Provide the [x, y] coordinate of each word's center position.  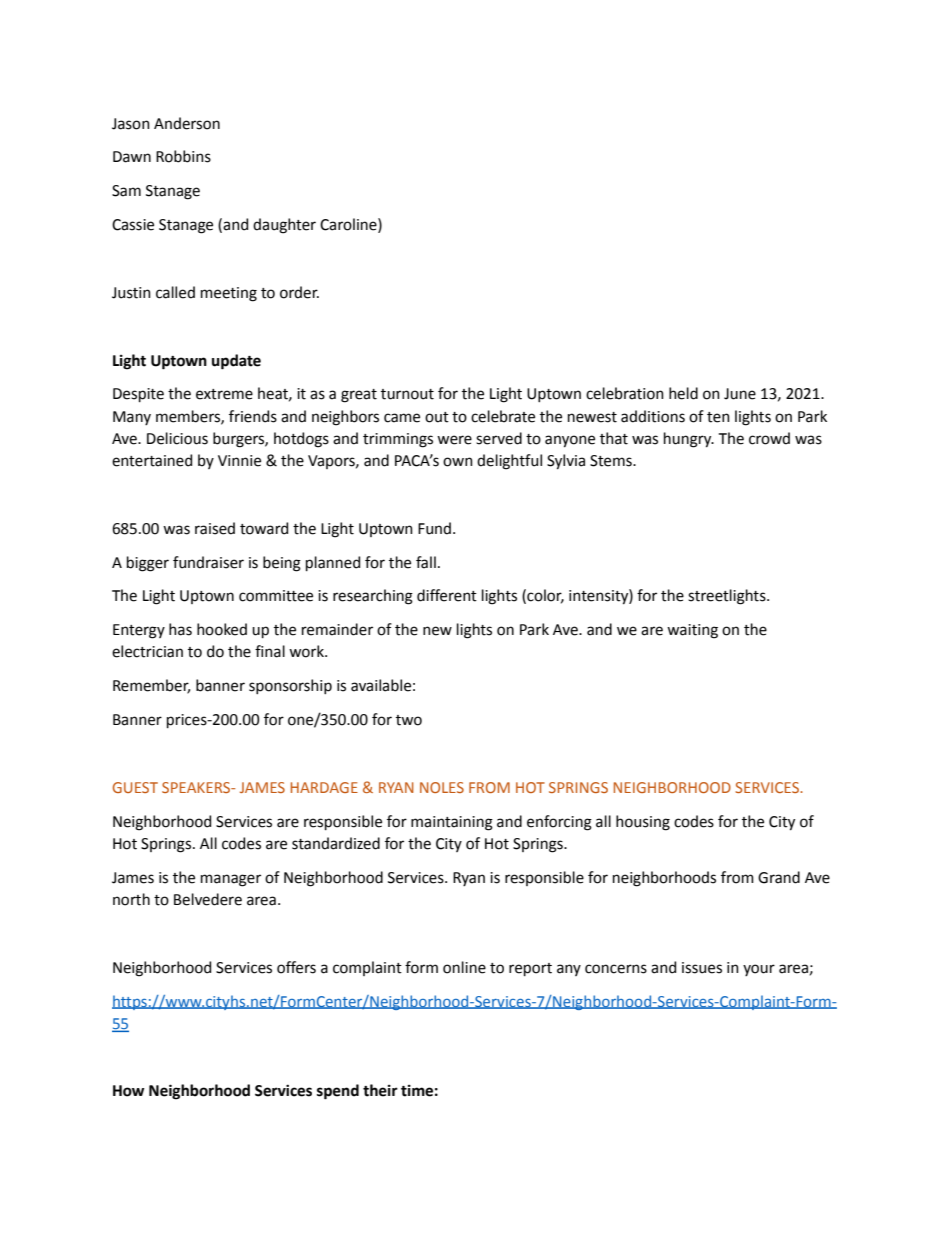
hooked [222, 629]
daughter [284, 226]
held [683, 393]
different [447, 595]
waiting [692, 631]
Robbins [183, 156]
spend [338, 1092]
